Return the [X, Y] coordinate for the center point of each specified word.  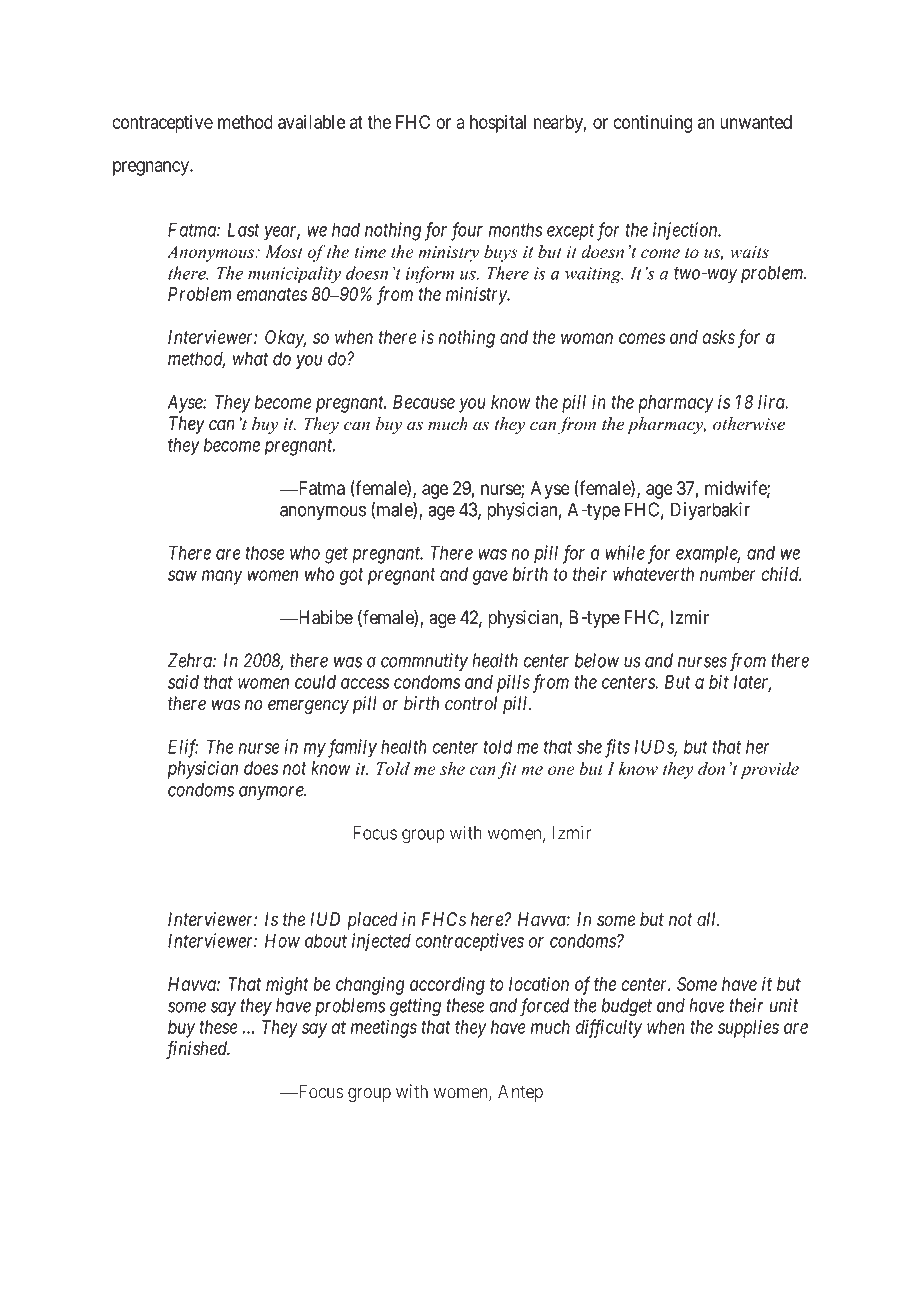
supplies [748, 1028]
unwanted [756, 122]
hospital [498, 123]
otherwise [749, 424]
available [312, 121]
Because [424, 402]
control [471, 703]
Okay [285, 339]
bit [719, 681]
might [287, 985]
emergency [308, 707]
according [447, 986]
